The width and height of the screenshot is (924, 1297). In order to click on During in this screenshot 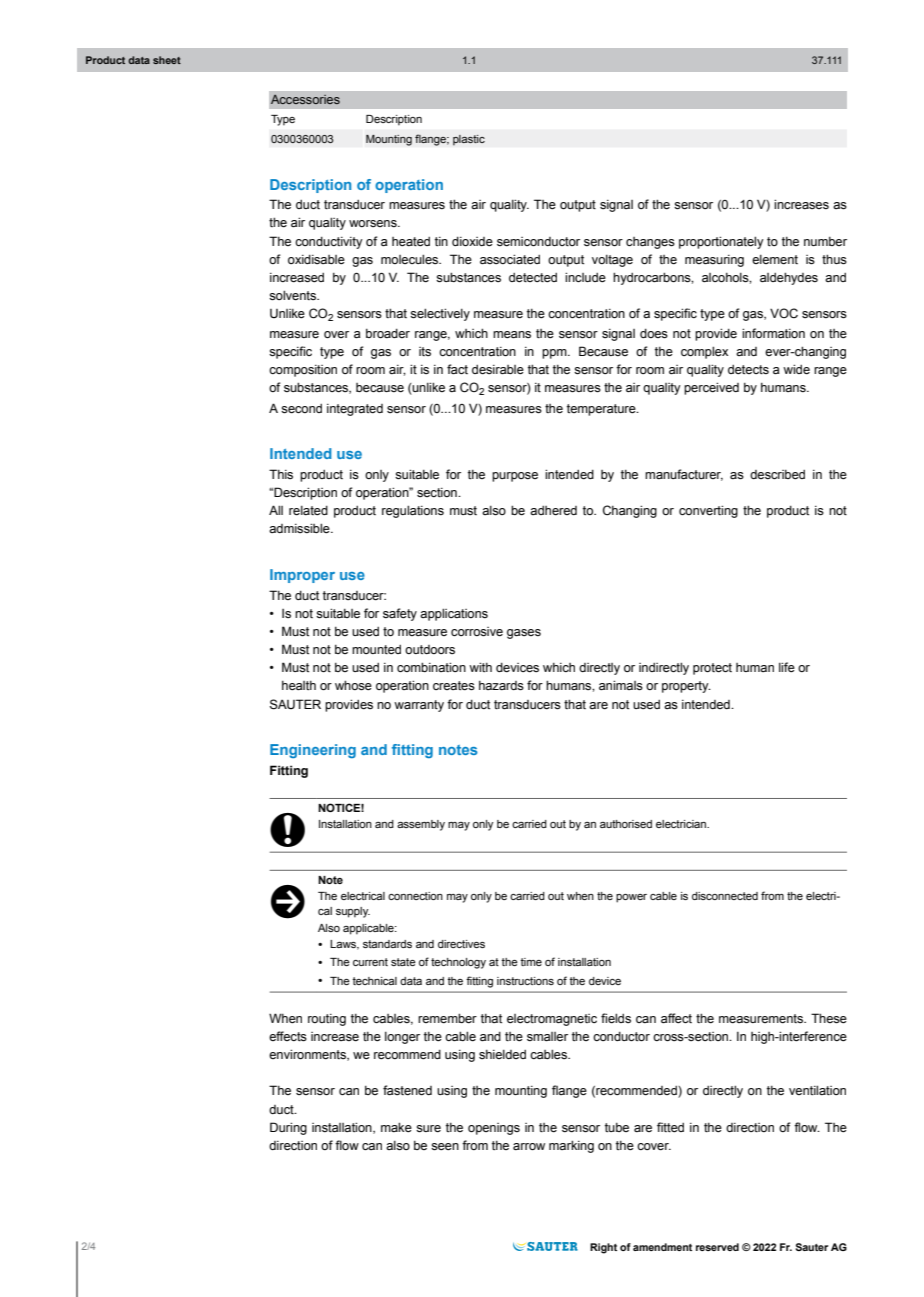, I will do `click(288, 1128)`.
